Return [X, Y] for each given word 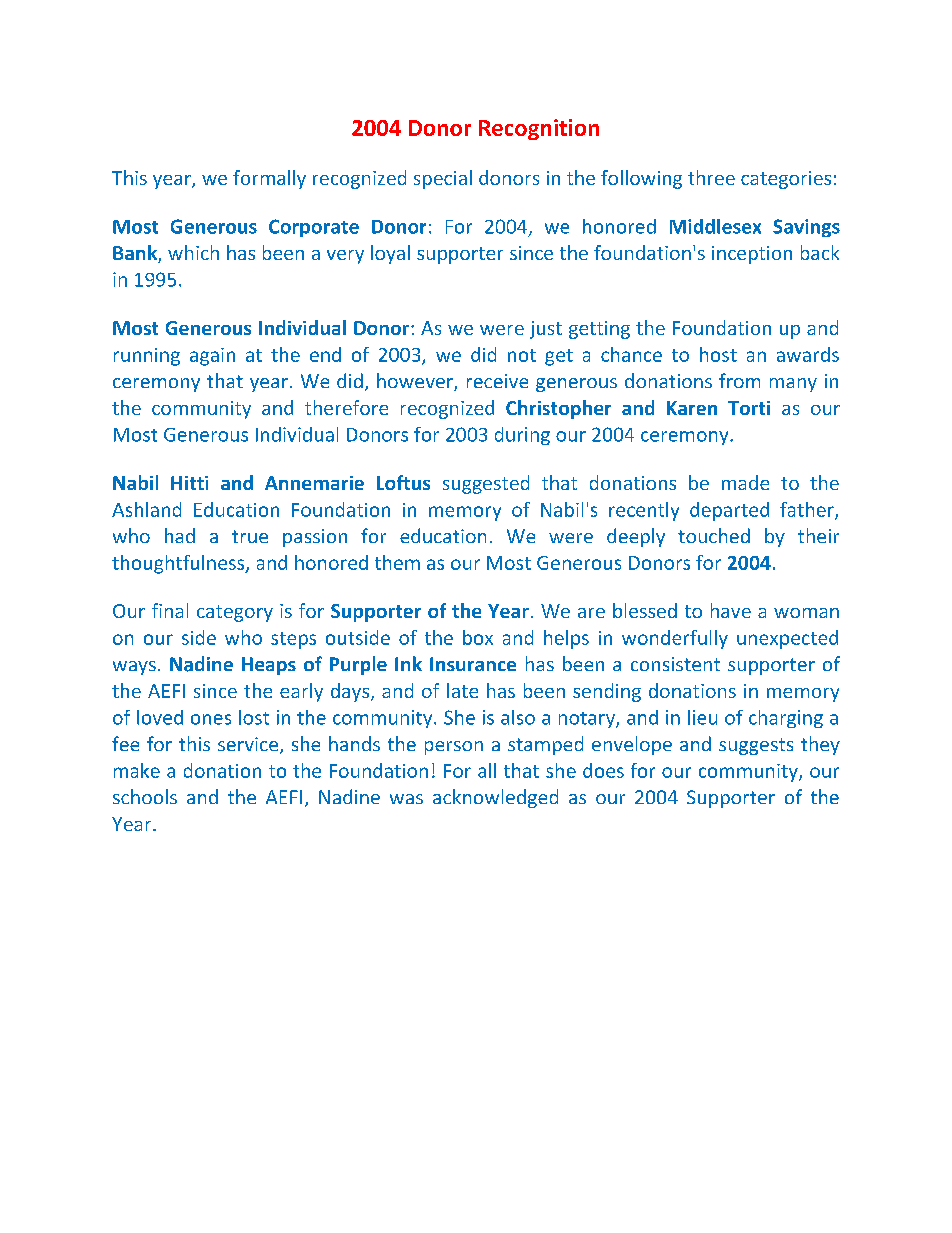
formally [269, 179]
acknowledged [495, 798]
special [443, 179]
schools [145, 796]
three [711, 177]
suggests [756, 746]
